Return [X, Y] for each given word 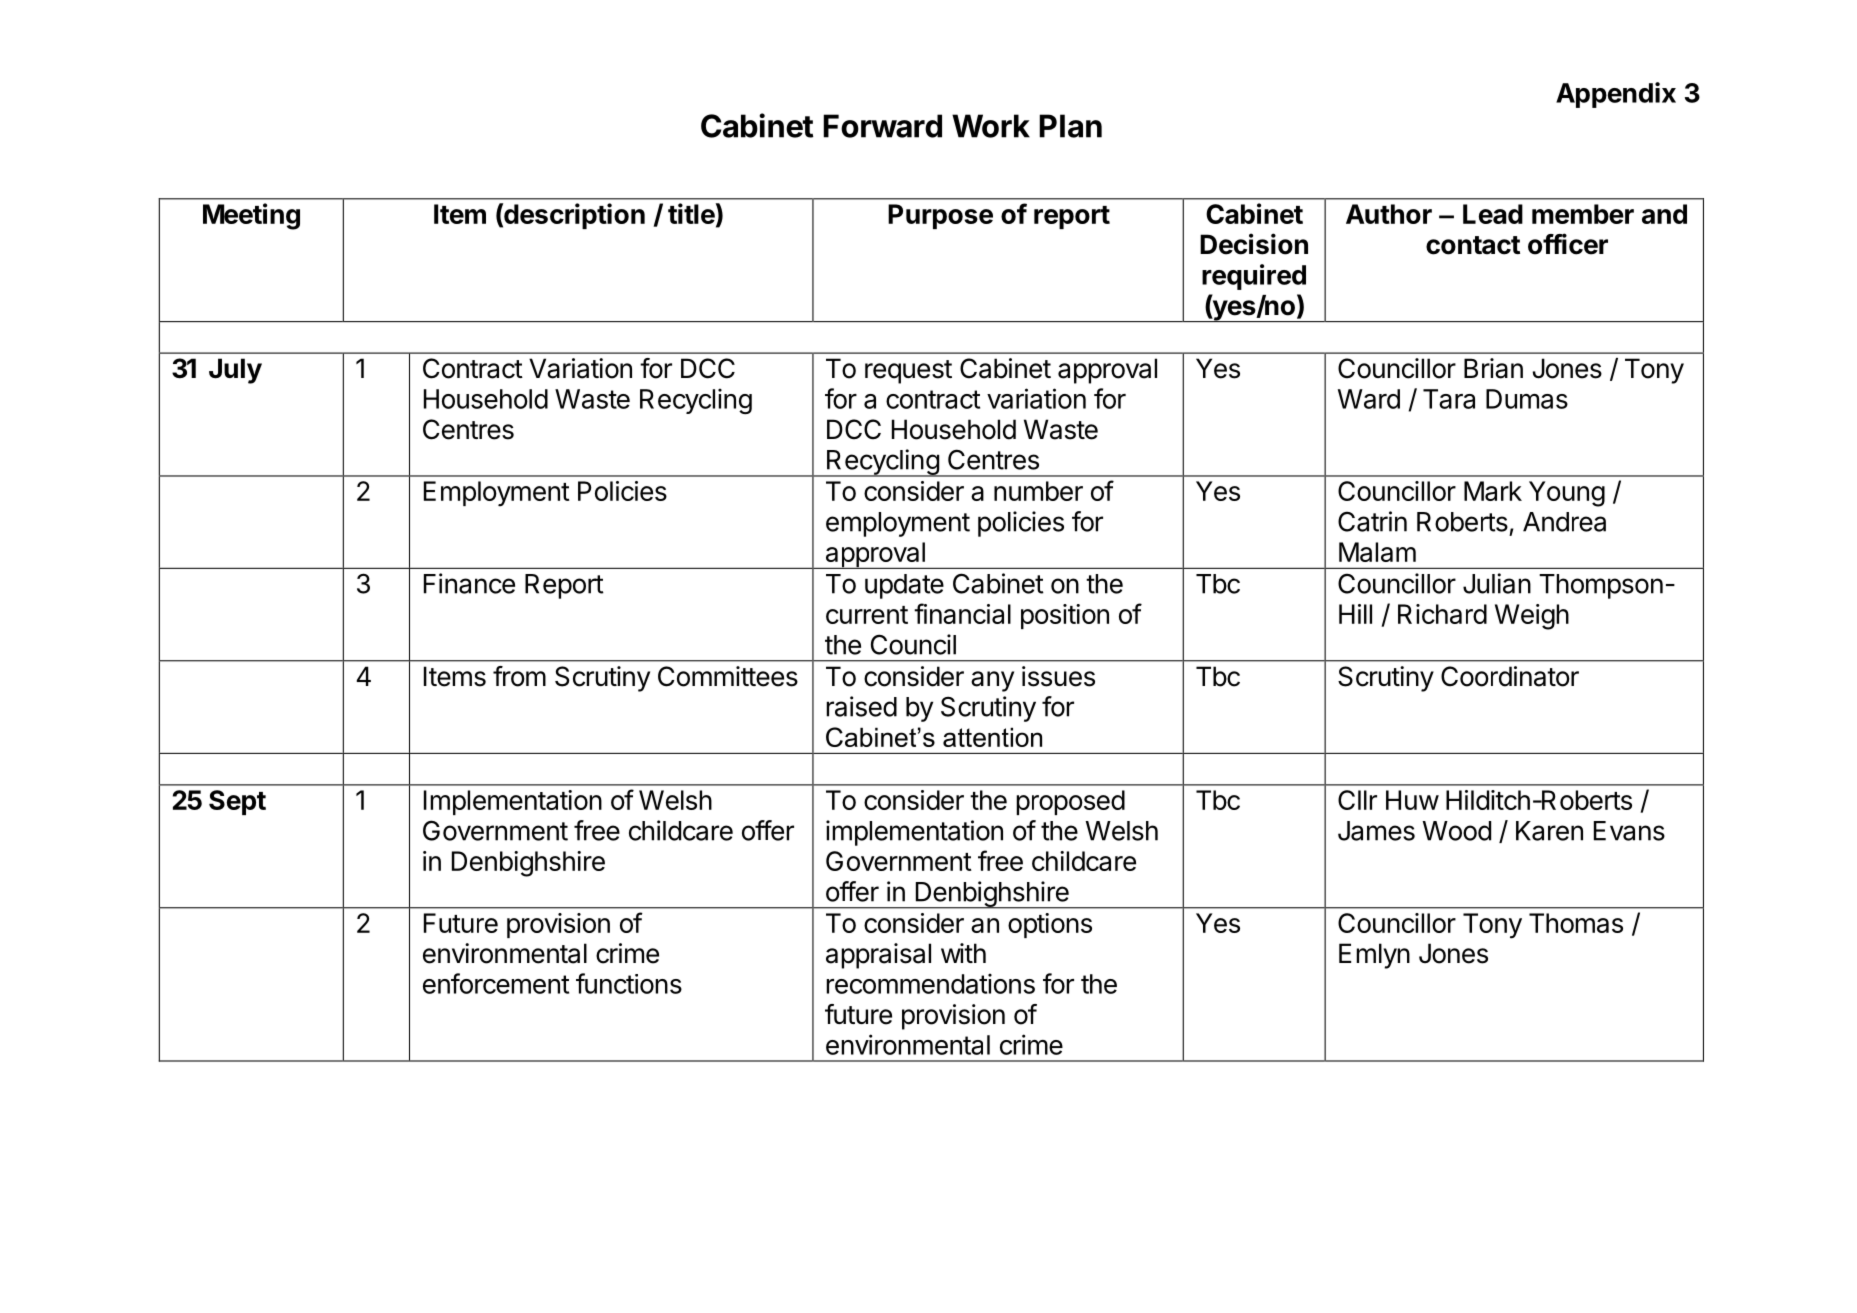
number [1038, 491]
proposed [1070, 802]
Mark [1493, 491]
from [519, 676]
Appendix [1616, 95]
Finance [469, 583]
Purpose [940, 216]
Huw [1412, 800]
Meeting [251, 216]
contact [1473, 245]
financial [962, 613]
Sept [237, 802]
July [235, 371]
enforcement [496, 983]
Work [991, 126]
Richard [1442, 614]
